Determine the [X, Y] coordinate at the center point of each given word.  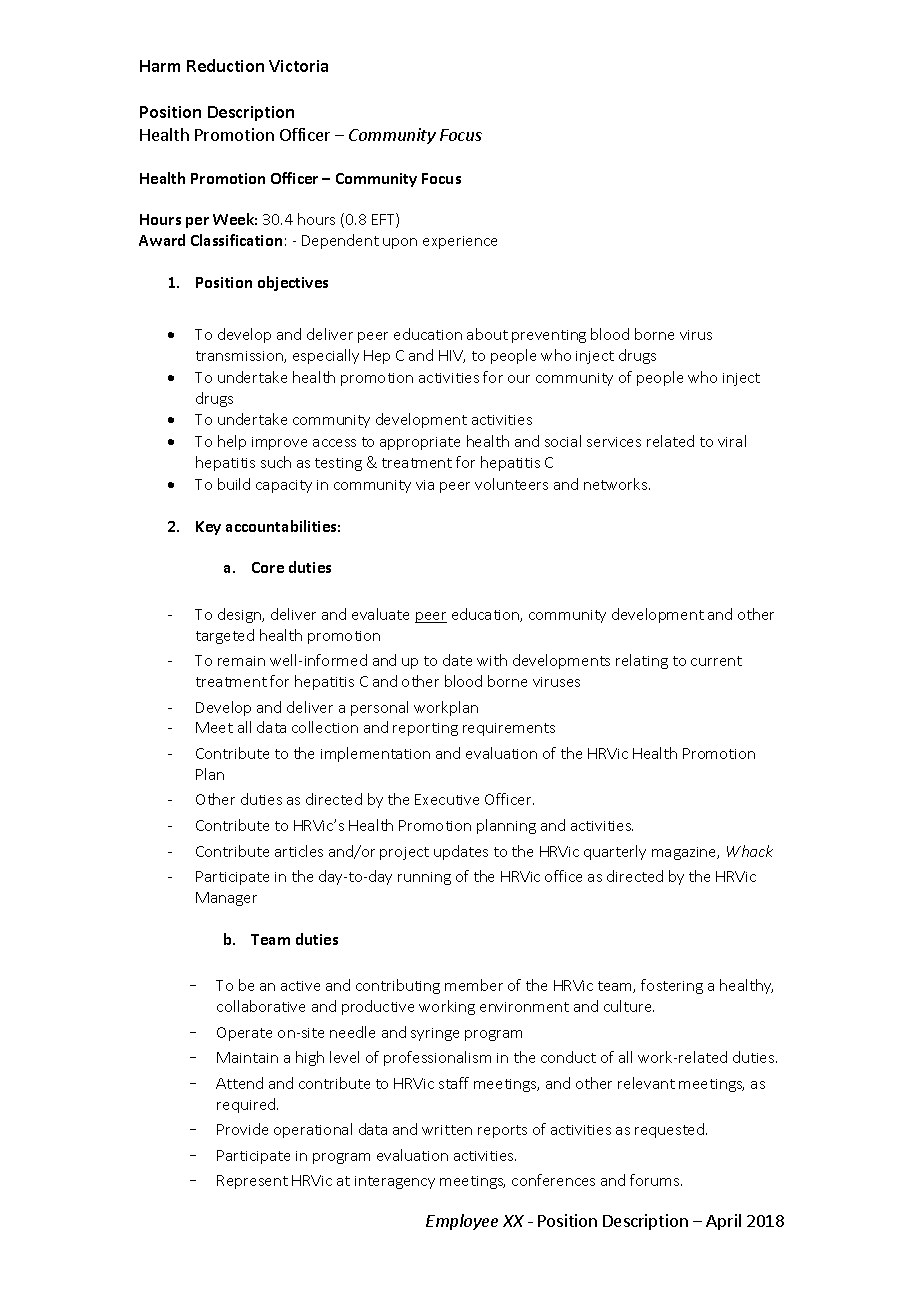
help [232, 442]
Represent [252, 1182]
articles [299, 851]
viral [732, 441]
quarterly [615, 852]
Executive [447, 799]
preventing [549, 336]
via [425, 485]
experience [460, 242]
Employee [462, 1222]
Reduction [225, 65]
